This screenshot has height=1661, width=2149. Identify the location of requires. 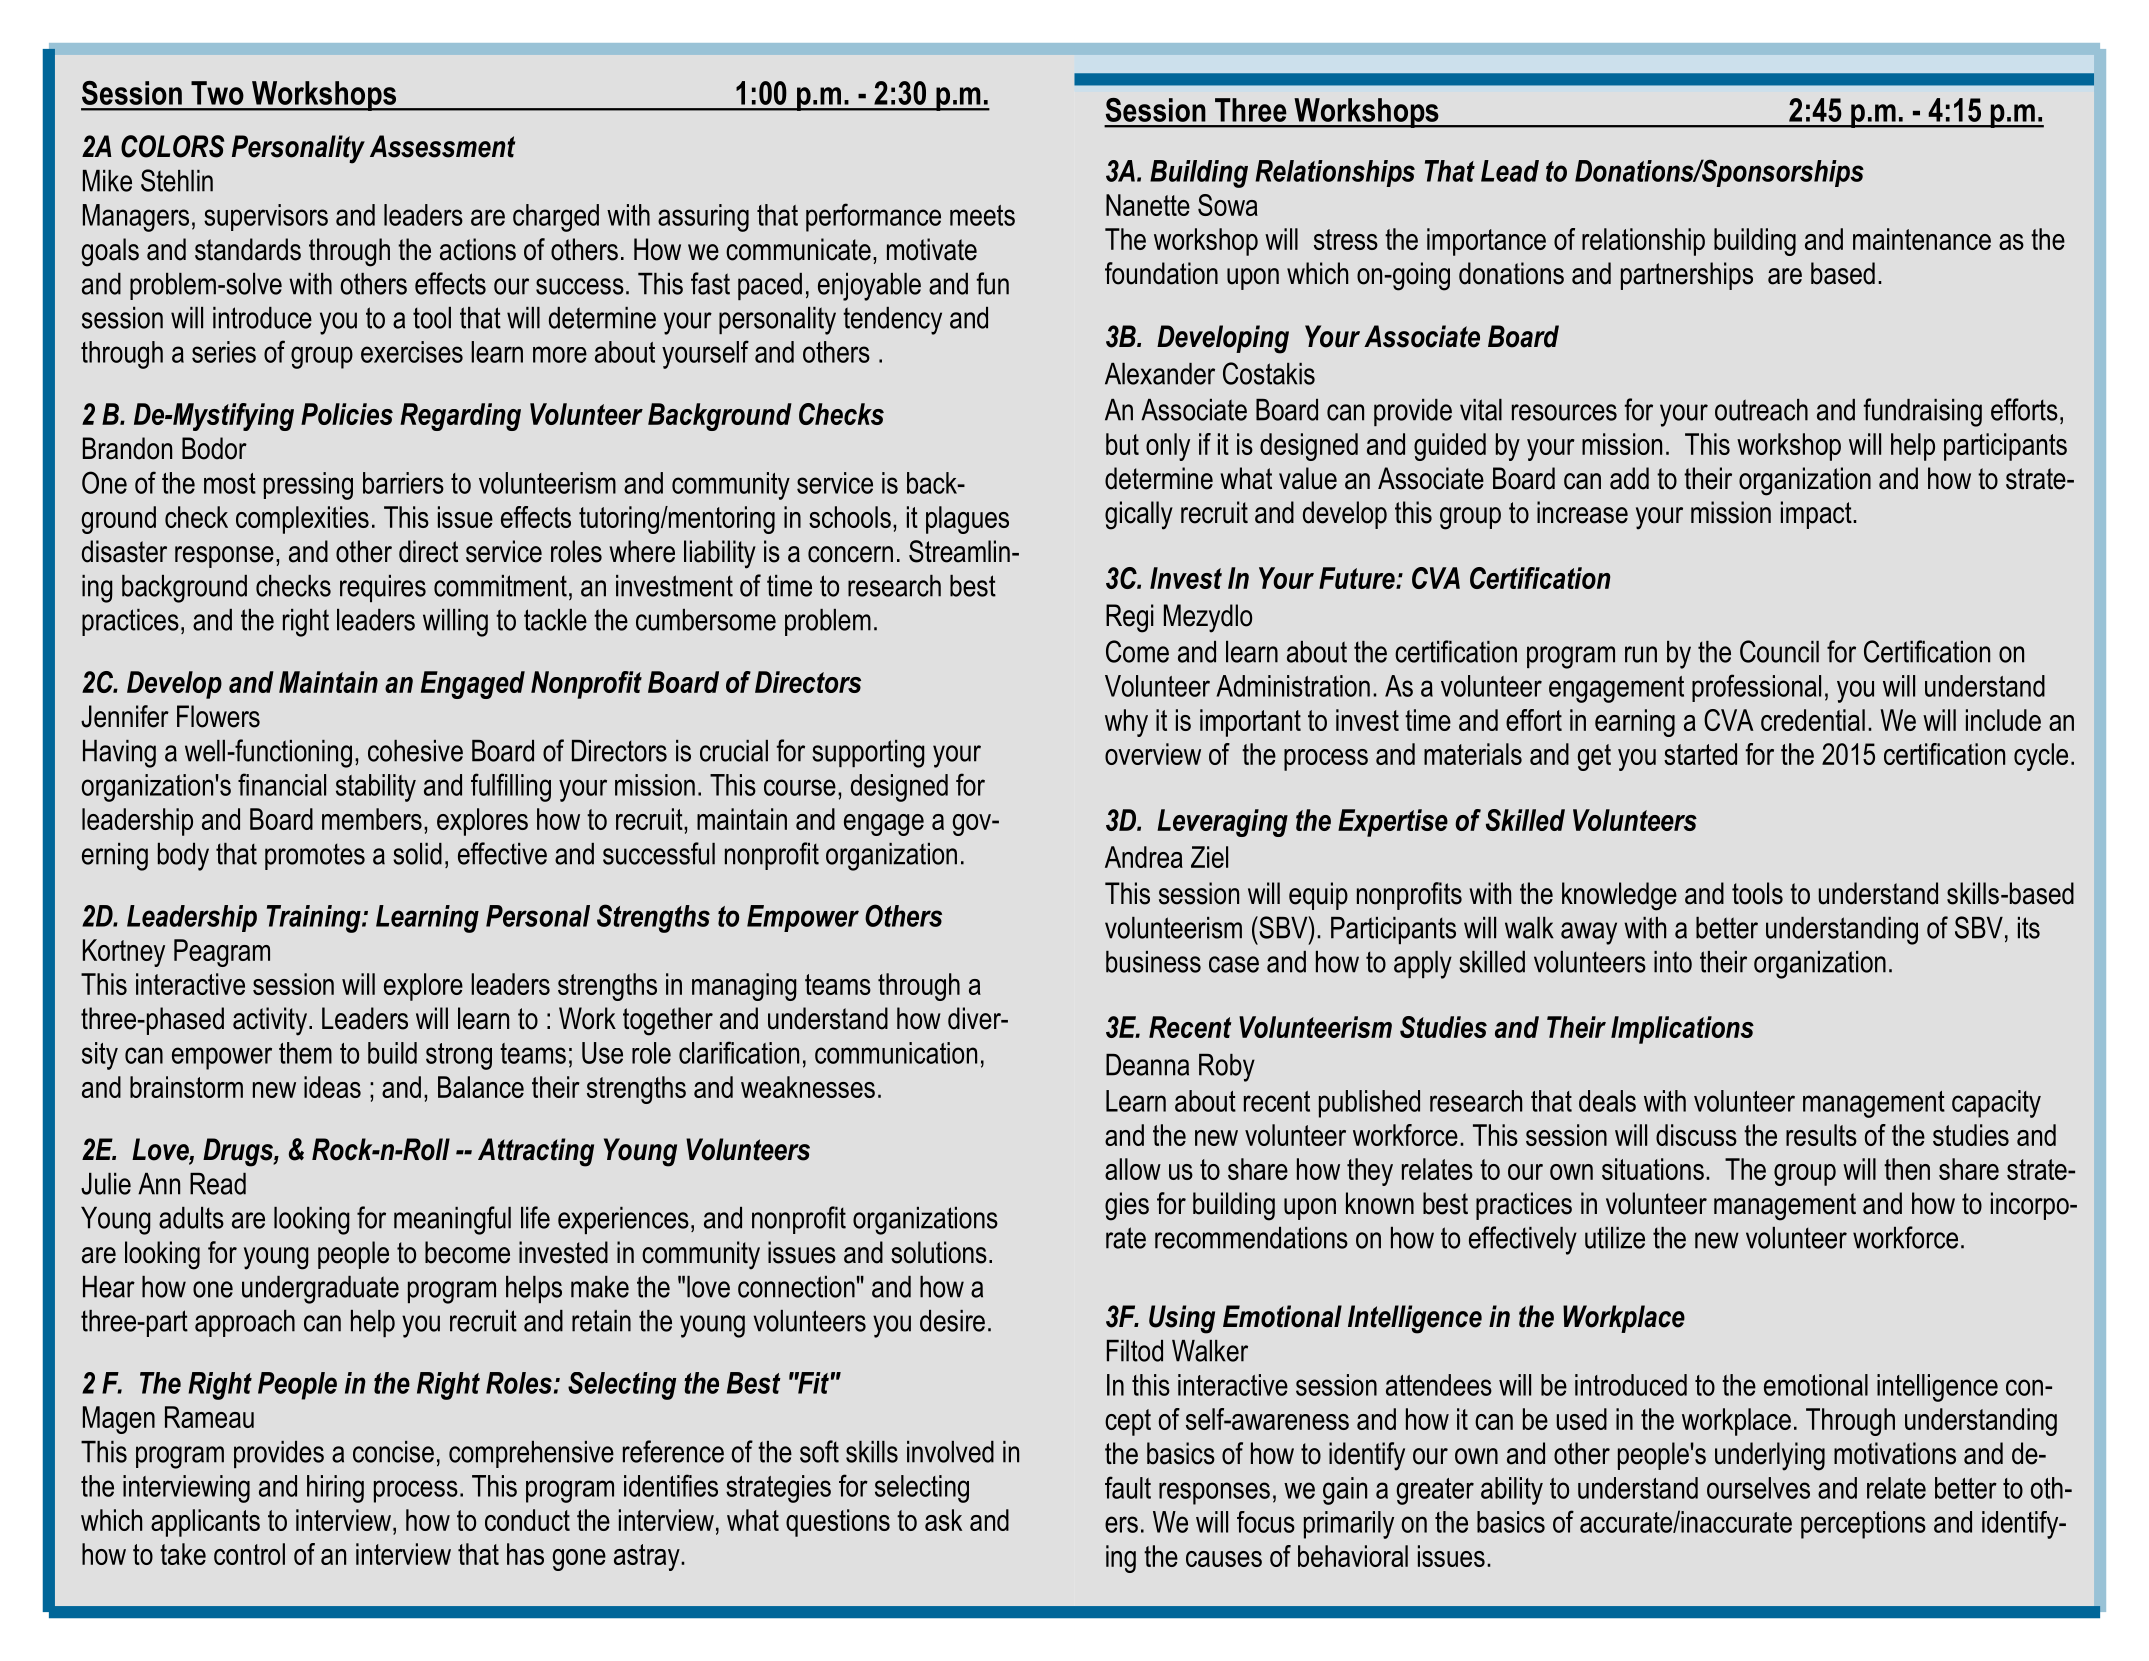
(383, 588).
